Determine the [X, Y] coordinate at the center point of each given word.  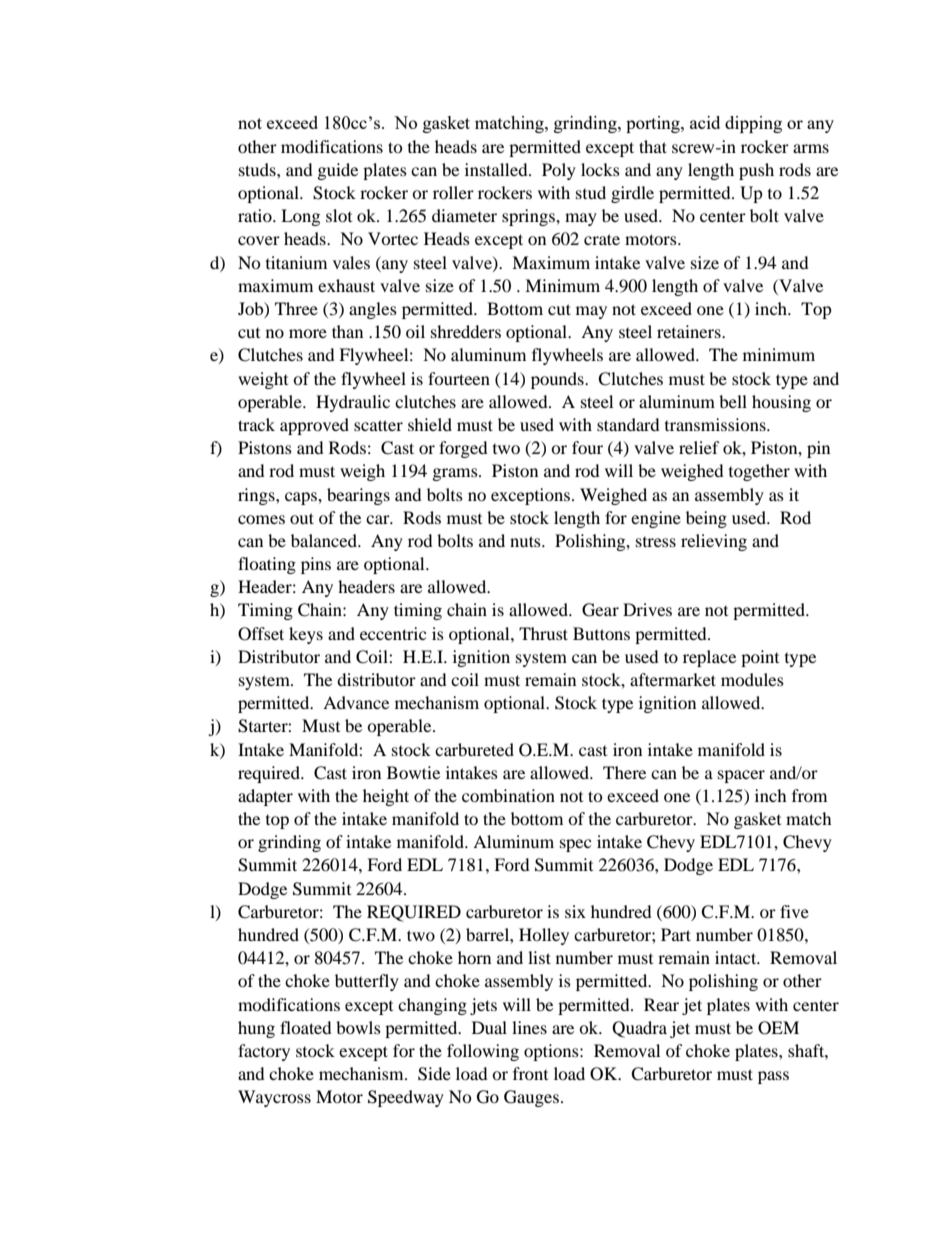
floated [306, 1027]
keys [306, 635]
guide [338, 171]
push [756, 171]
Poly [559, 171]
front [530, 1073]
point [760, 658]
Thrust [543, 633]
